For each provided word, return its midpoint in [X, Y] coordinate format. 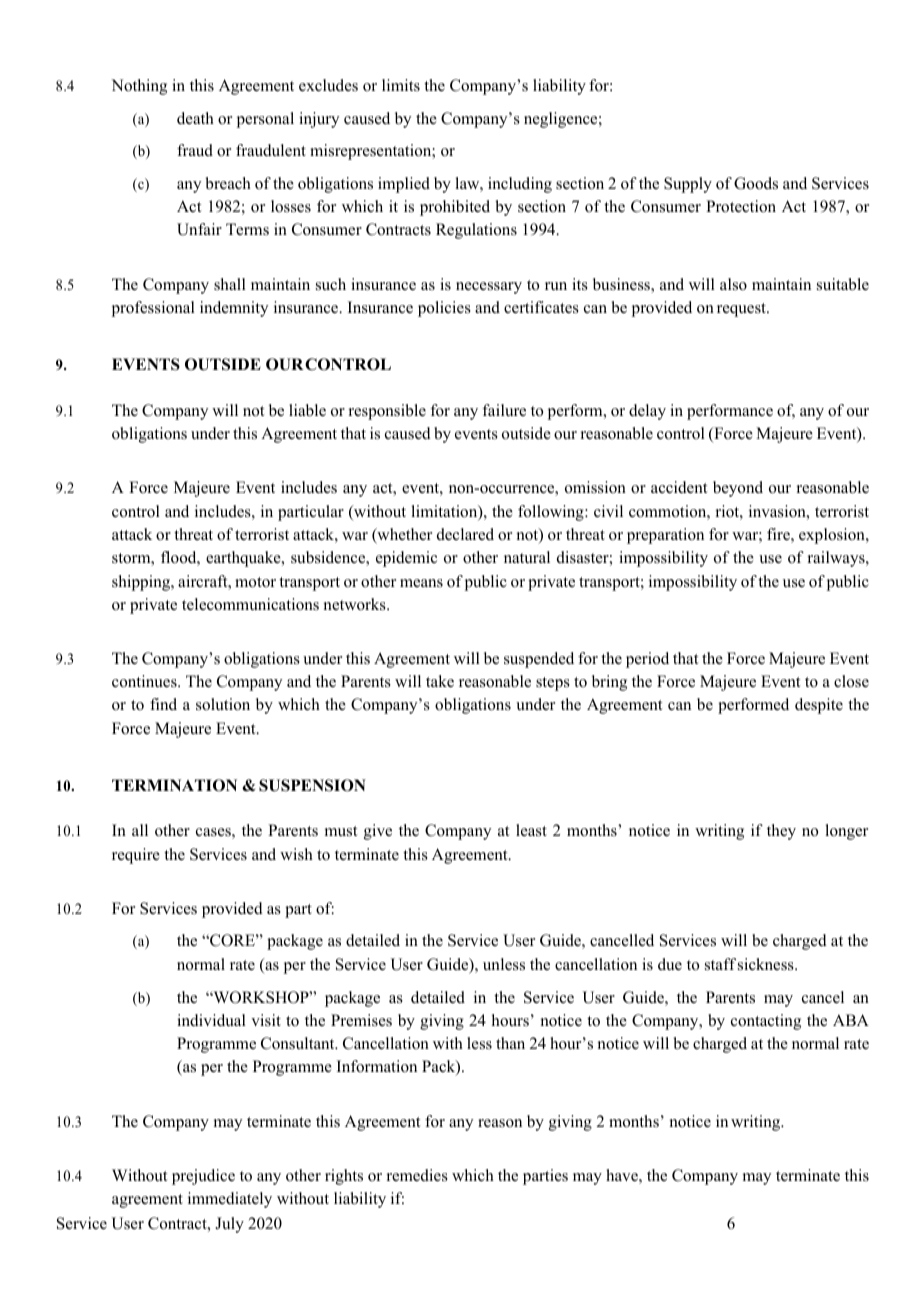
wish [296, 854]
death [195, 118]
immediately [230, 1200]
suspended [539, 660]
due [670, 964]
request [742, 310]
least [531, 830]
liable [307, 410]
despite [819, 706]
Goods [756, 183]
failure [504, 410]
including [520, 185]
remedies [417, 1175]
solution [223, 704]
